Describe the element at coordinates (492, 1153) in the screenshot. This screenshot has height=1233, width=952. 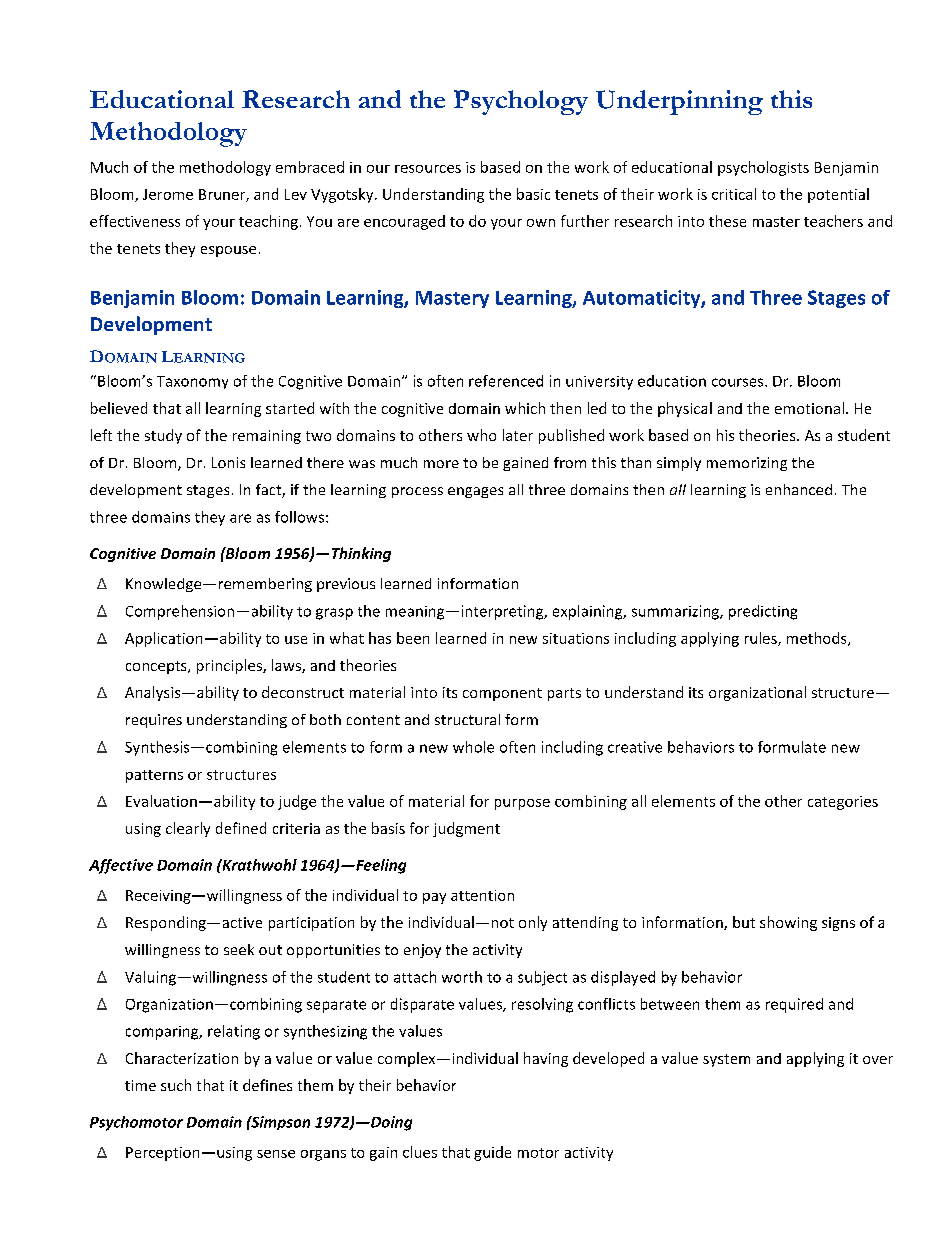
I see `guide` at that location.
